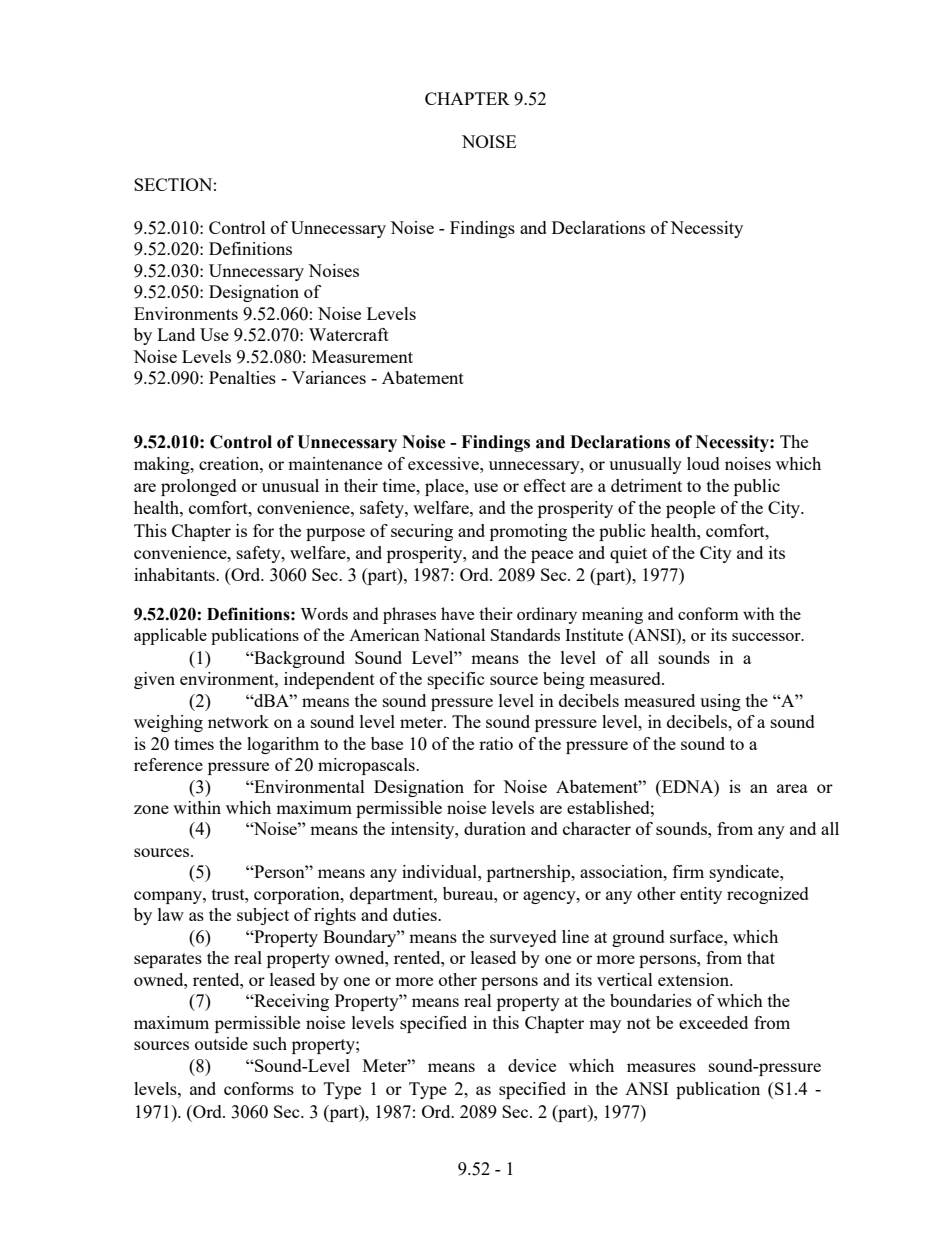 This document has height=1233, width=952. Describe the element at coordinates (703, 463) in the document. I see `loud` at that location.
